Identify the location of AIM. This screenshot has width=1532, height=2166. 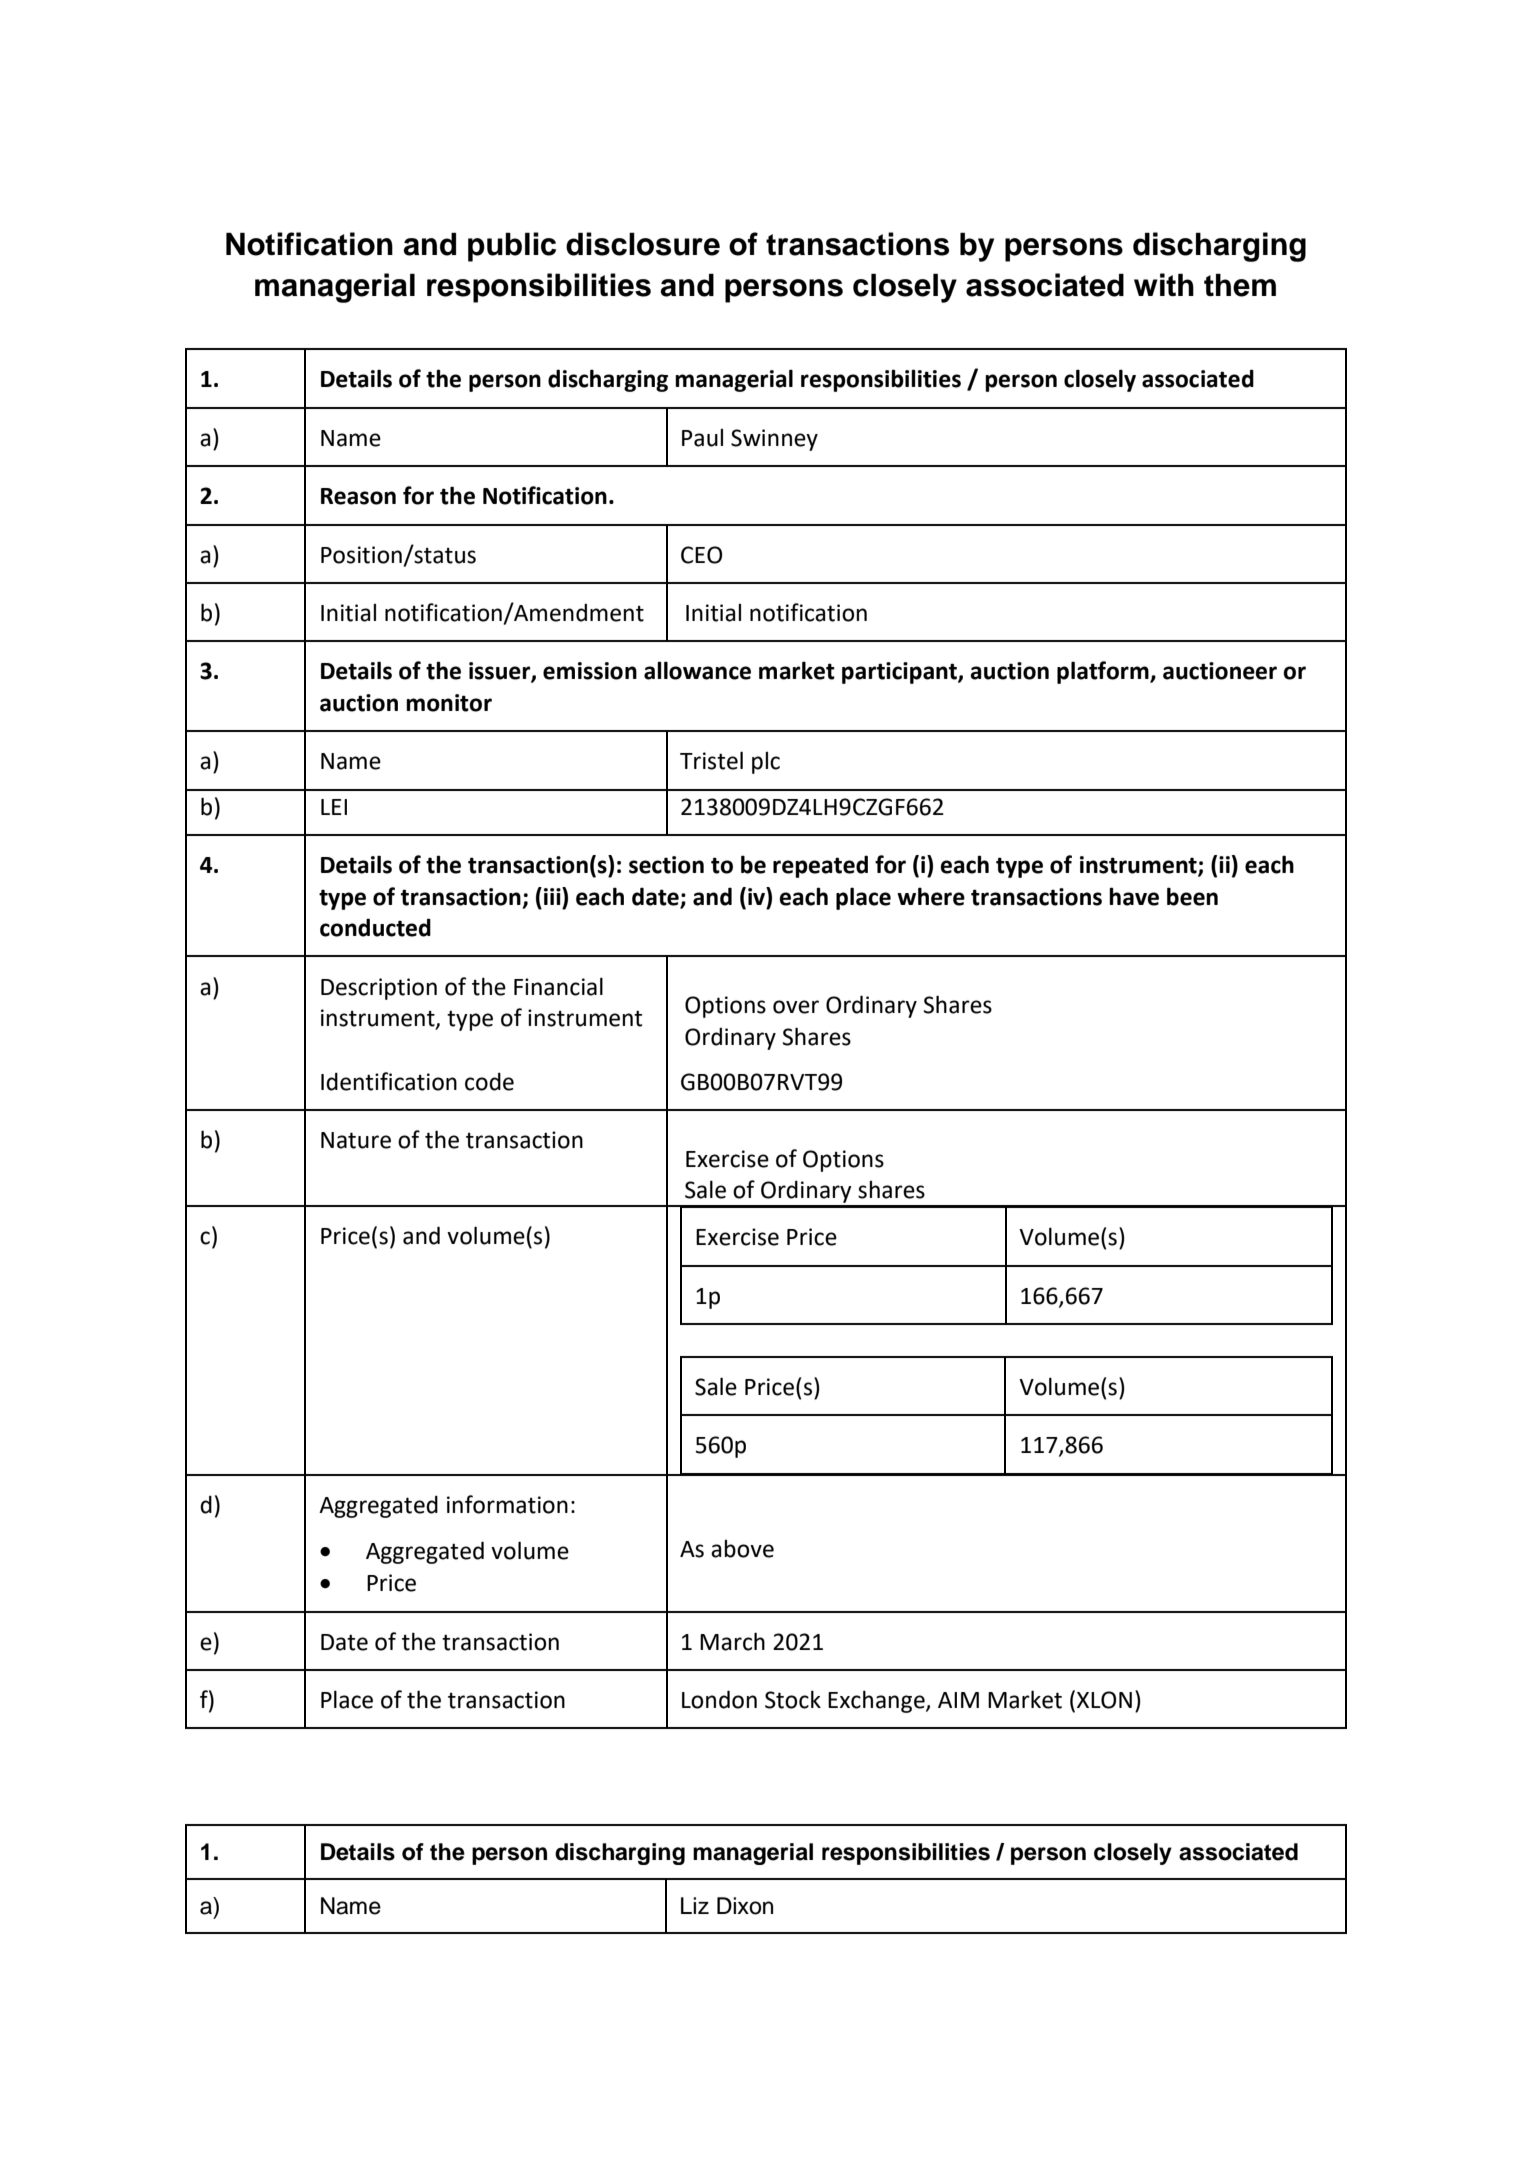
(958, 1700).
